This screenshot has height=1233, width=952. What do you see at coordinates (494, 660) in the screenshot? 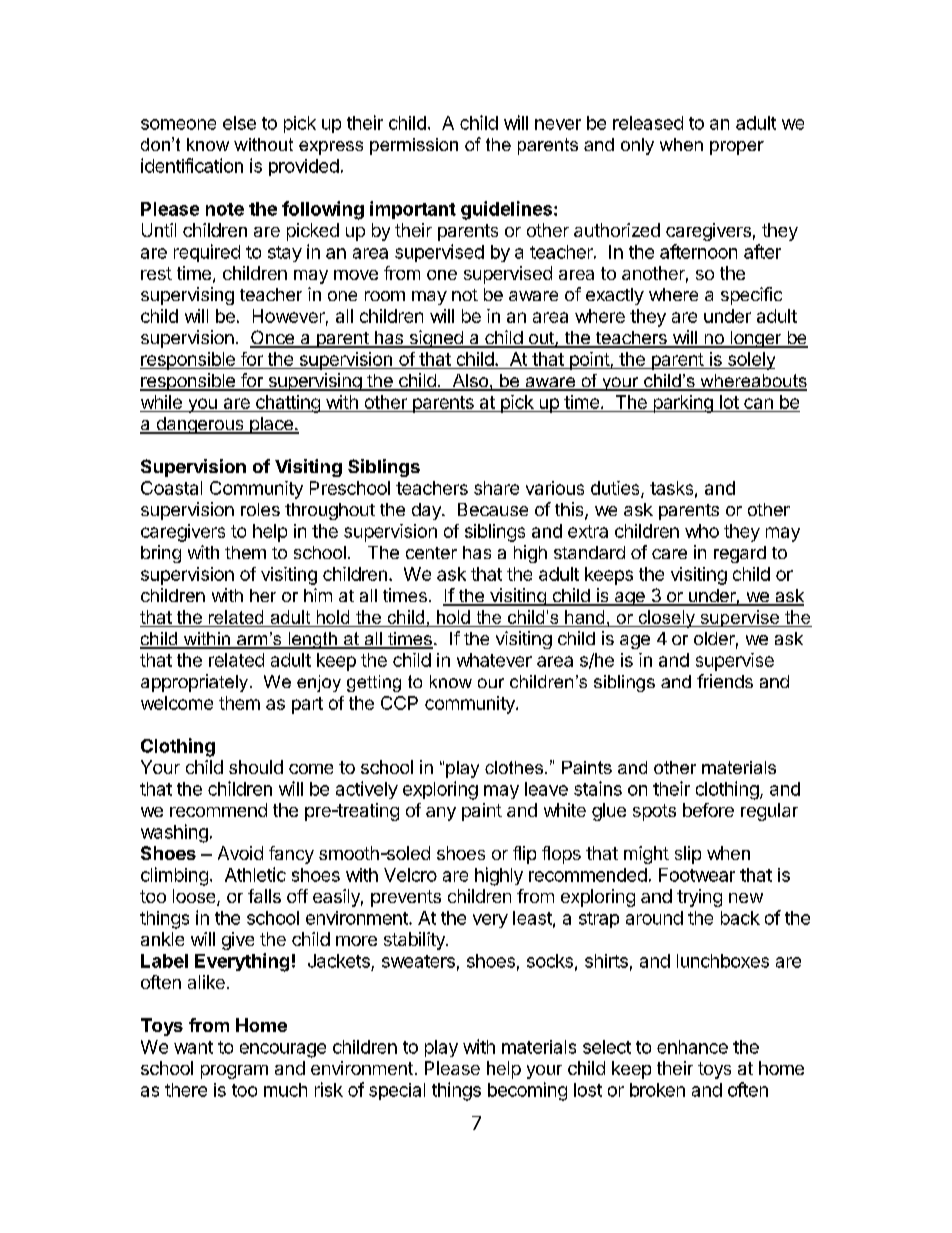
I see `whatever` at bounding box center [494, 660].
